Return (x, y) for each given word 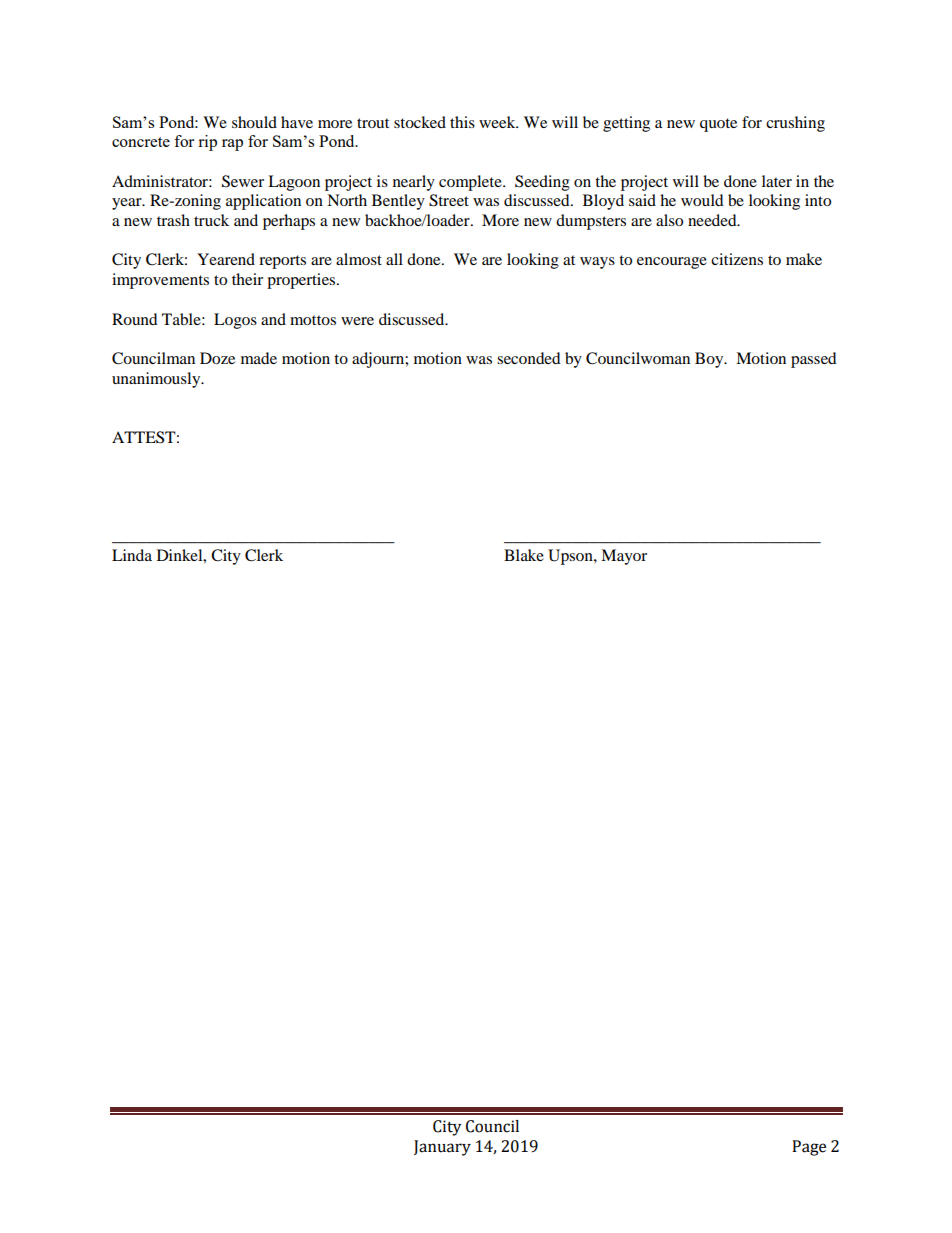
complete (471, 183)
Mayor (624, 557)
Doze (217, 358)
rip (207, 143)
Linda (132, 555)
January (442, 1148)
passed (814, 360)
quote (718, 125)
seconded (529, 358)
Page (809, 1148)
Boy (710, 360)
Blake (524, 555)
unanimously (157, 380)
